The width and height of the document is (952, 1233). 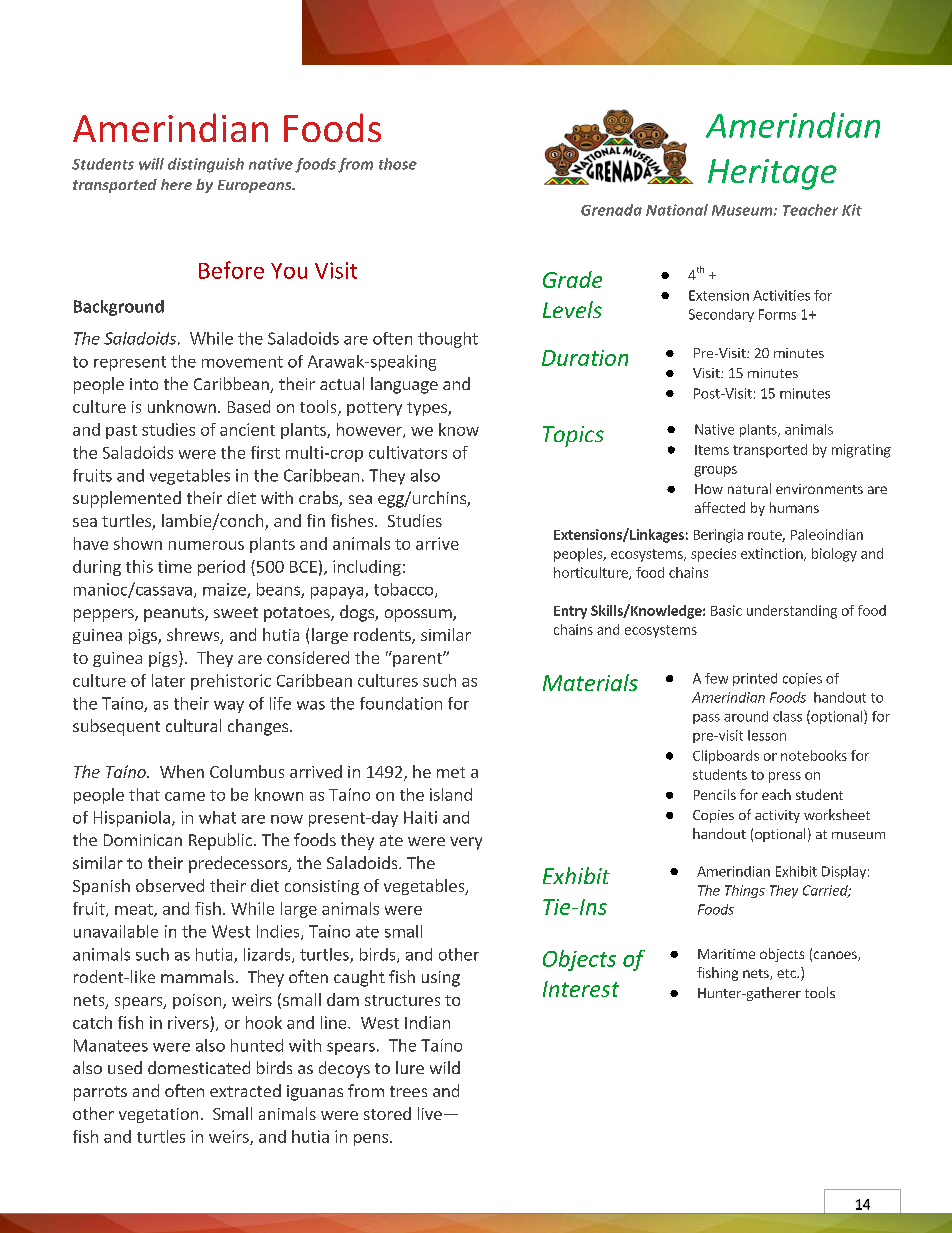 I want to click on printed, so click(x=755, y=679).
